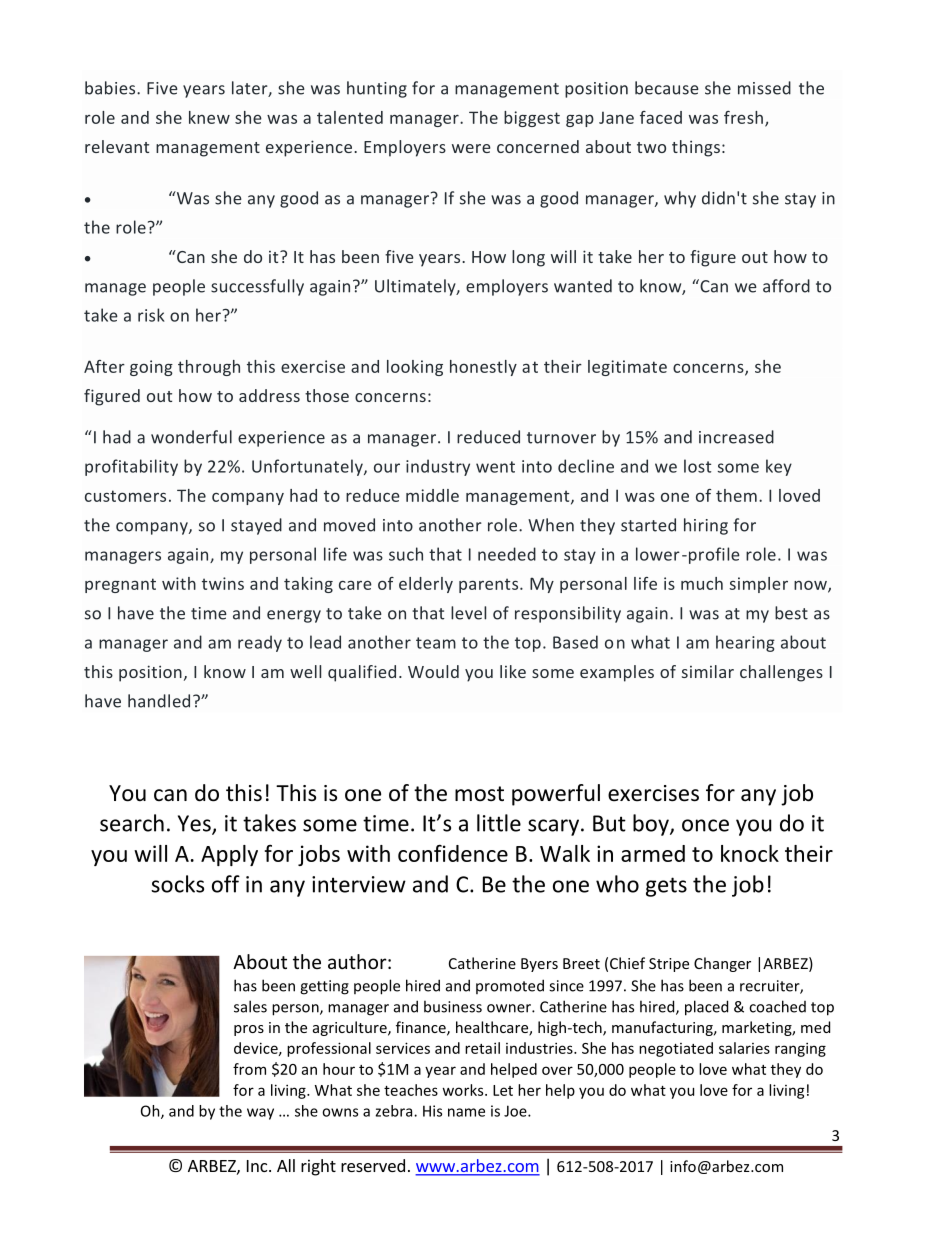  I want to click on level, so click(468, 613).
